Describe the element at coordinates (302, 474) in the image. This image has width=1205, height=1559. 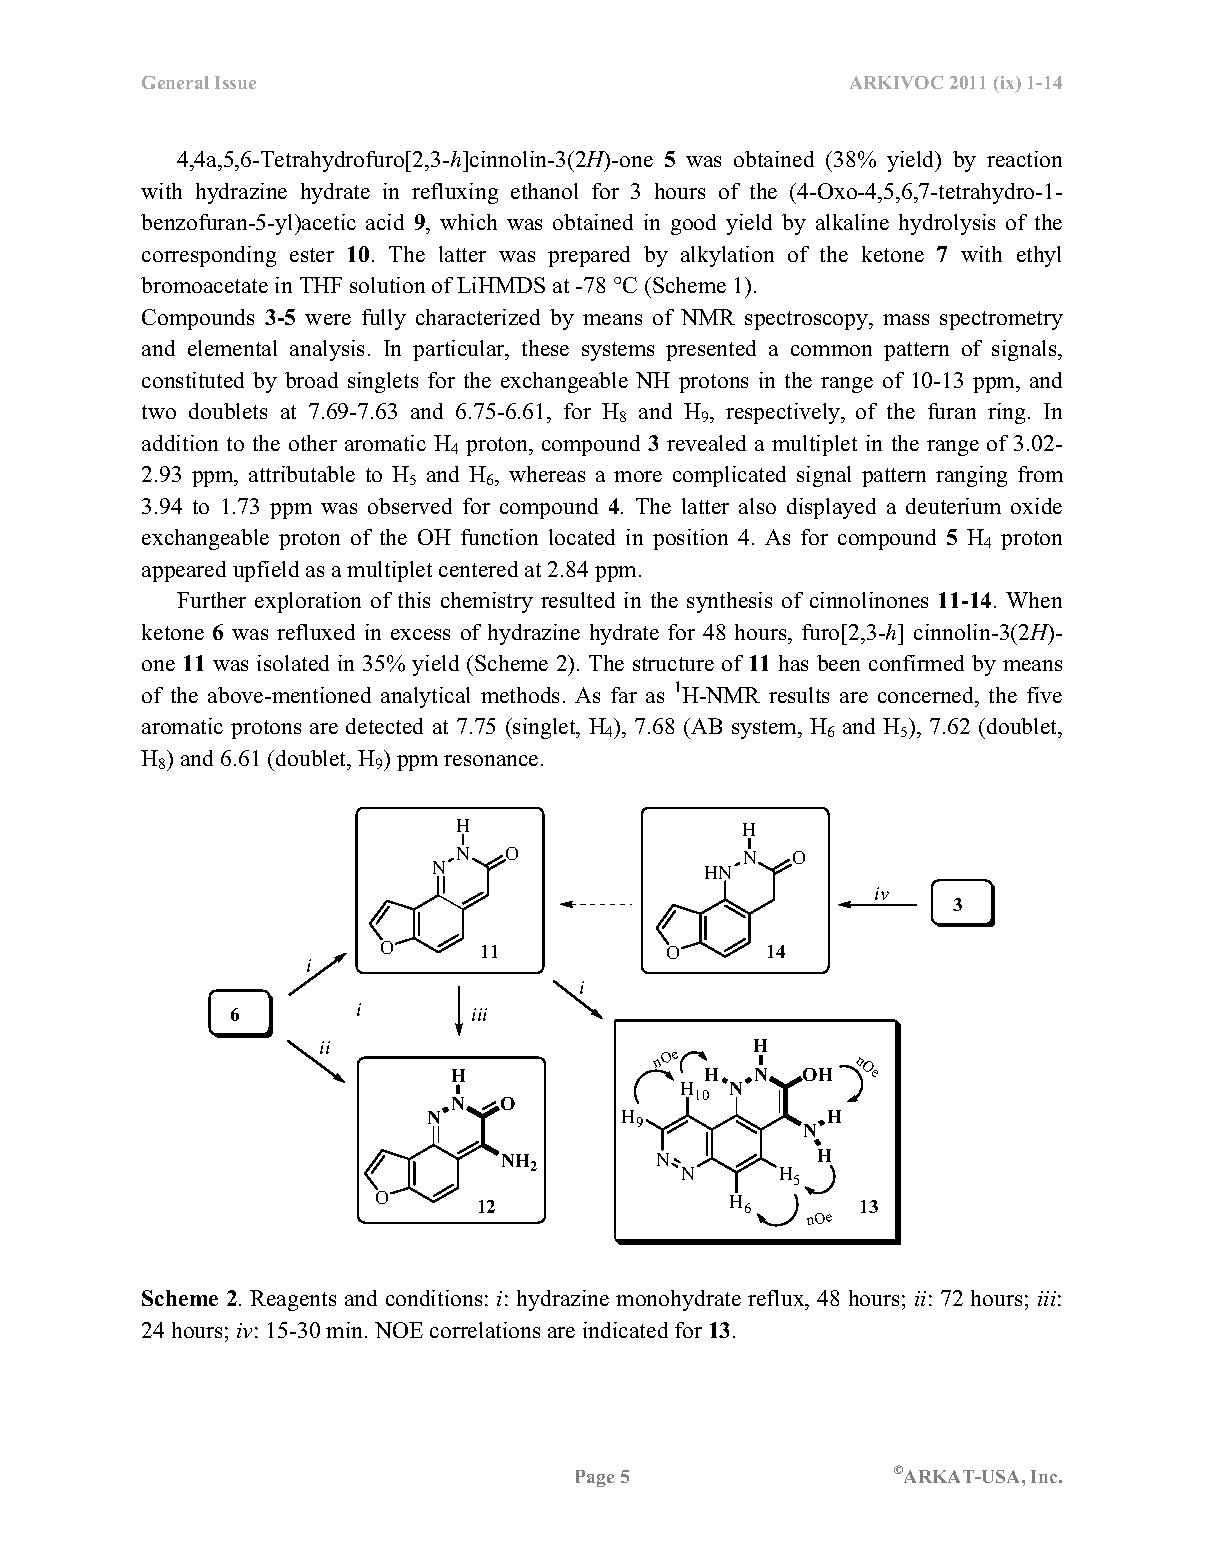
I see `attributable` at that location.
